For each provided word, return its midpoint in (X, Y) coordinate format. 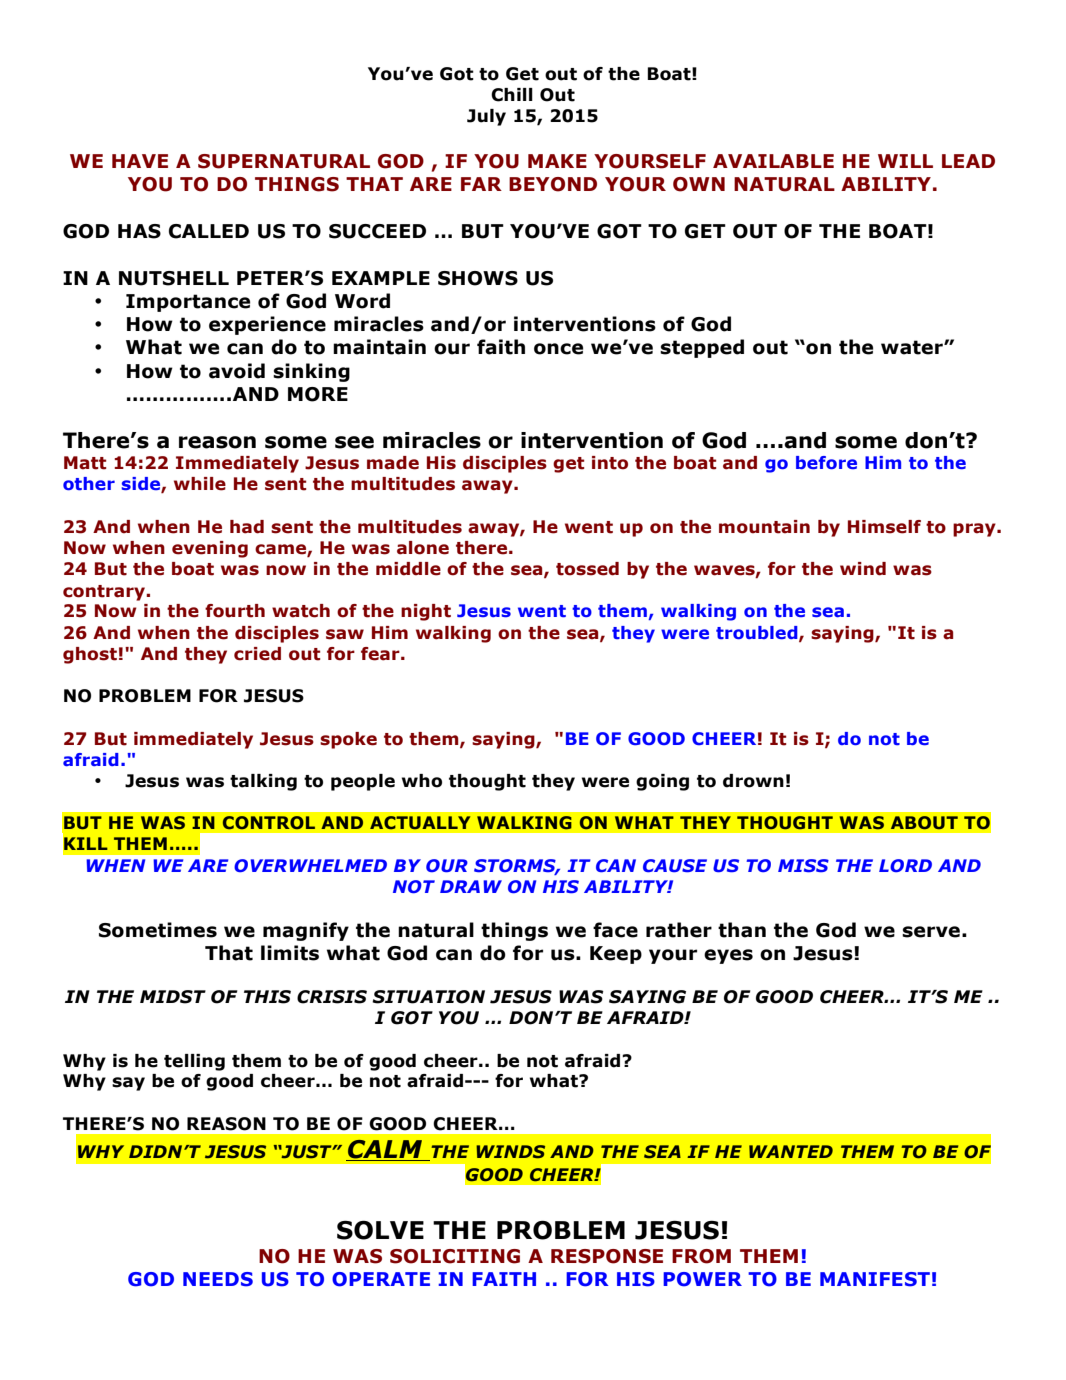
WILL (905, 161)
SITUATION (428, 997)
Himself (884, 527)
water (913, 347)
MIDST (173, 997)
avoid (237, 371)
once (558, 349)
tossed (587, 569)
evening (210, 549)
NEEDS (218, 1279)
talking (263, 782)
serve (931, 932)
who (422, 781)
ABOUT (924, 822)
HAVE (140, 161)
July (486, 117)
